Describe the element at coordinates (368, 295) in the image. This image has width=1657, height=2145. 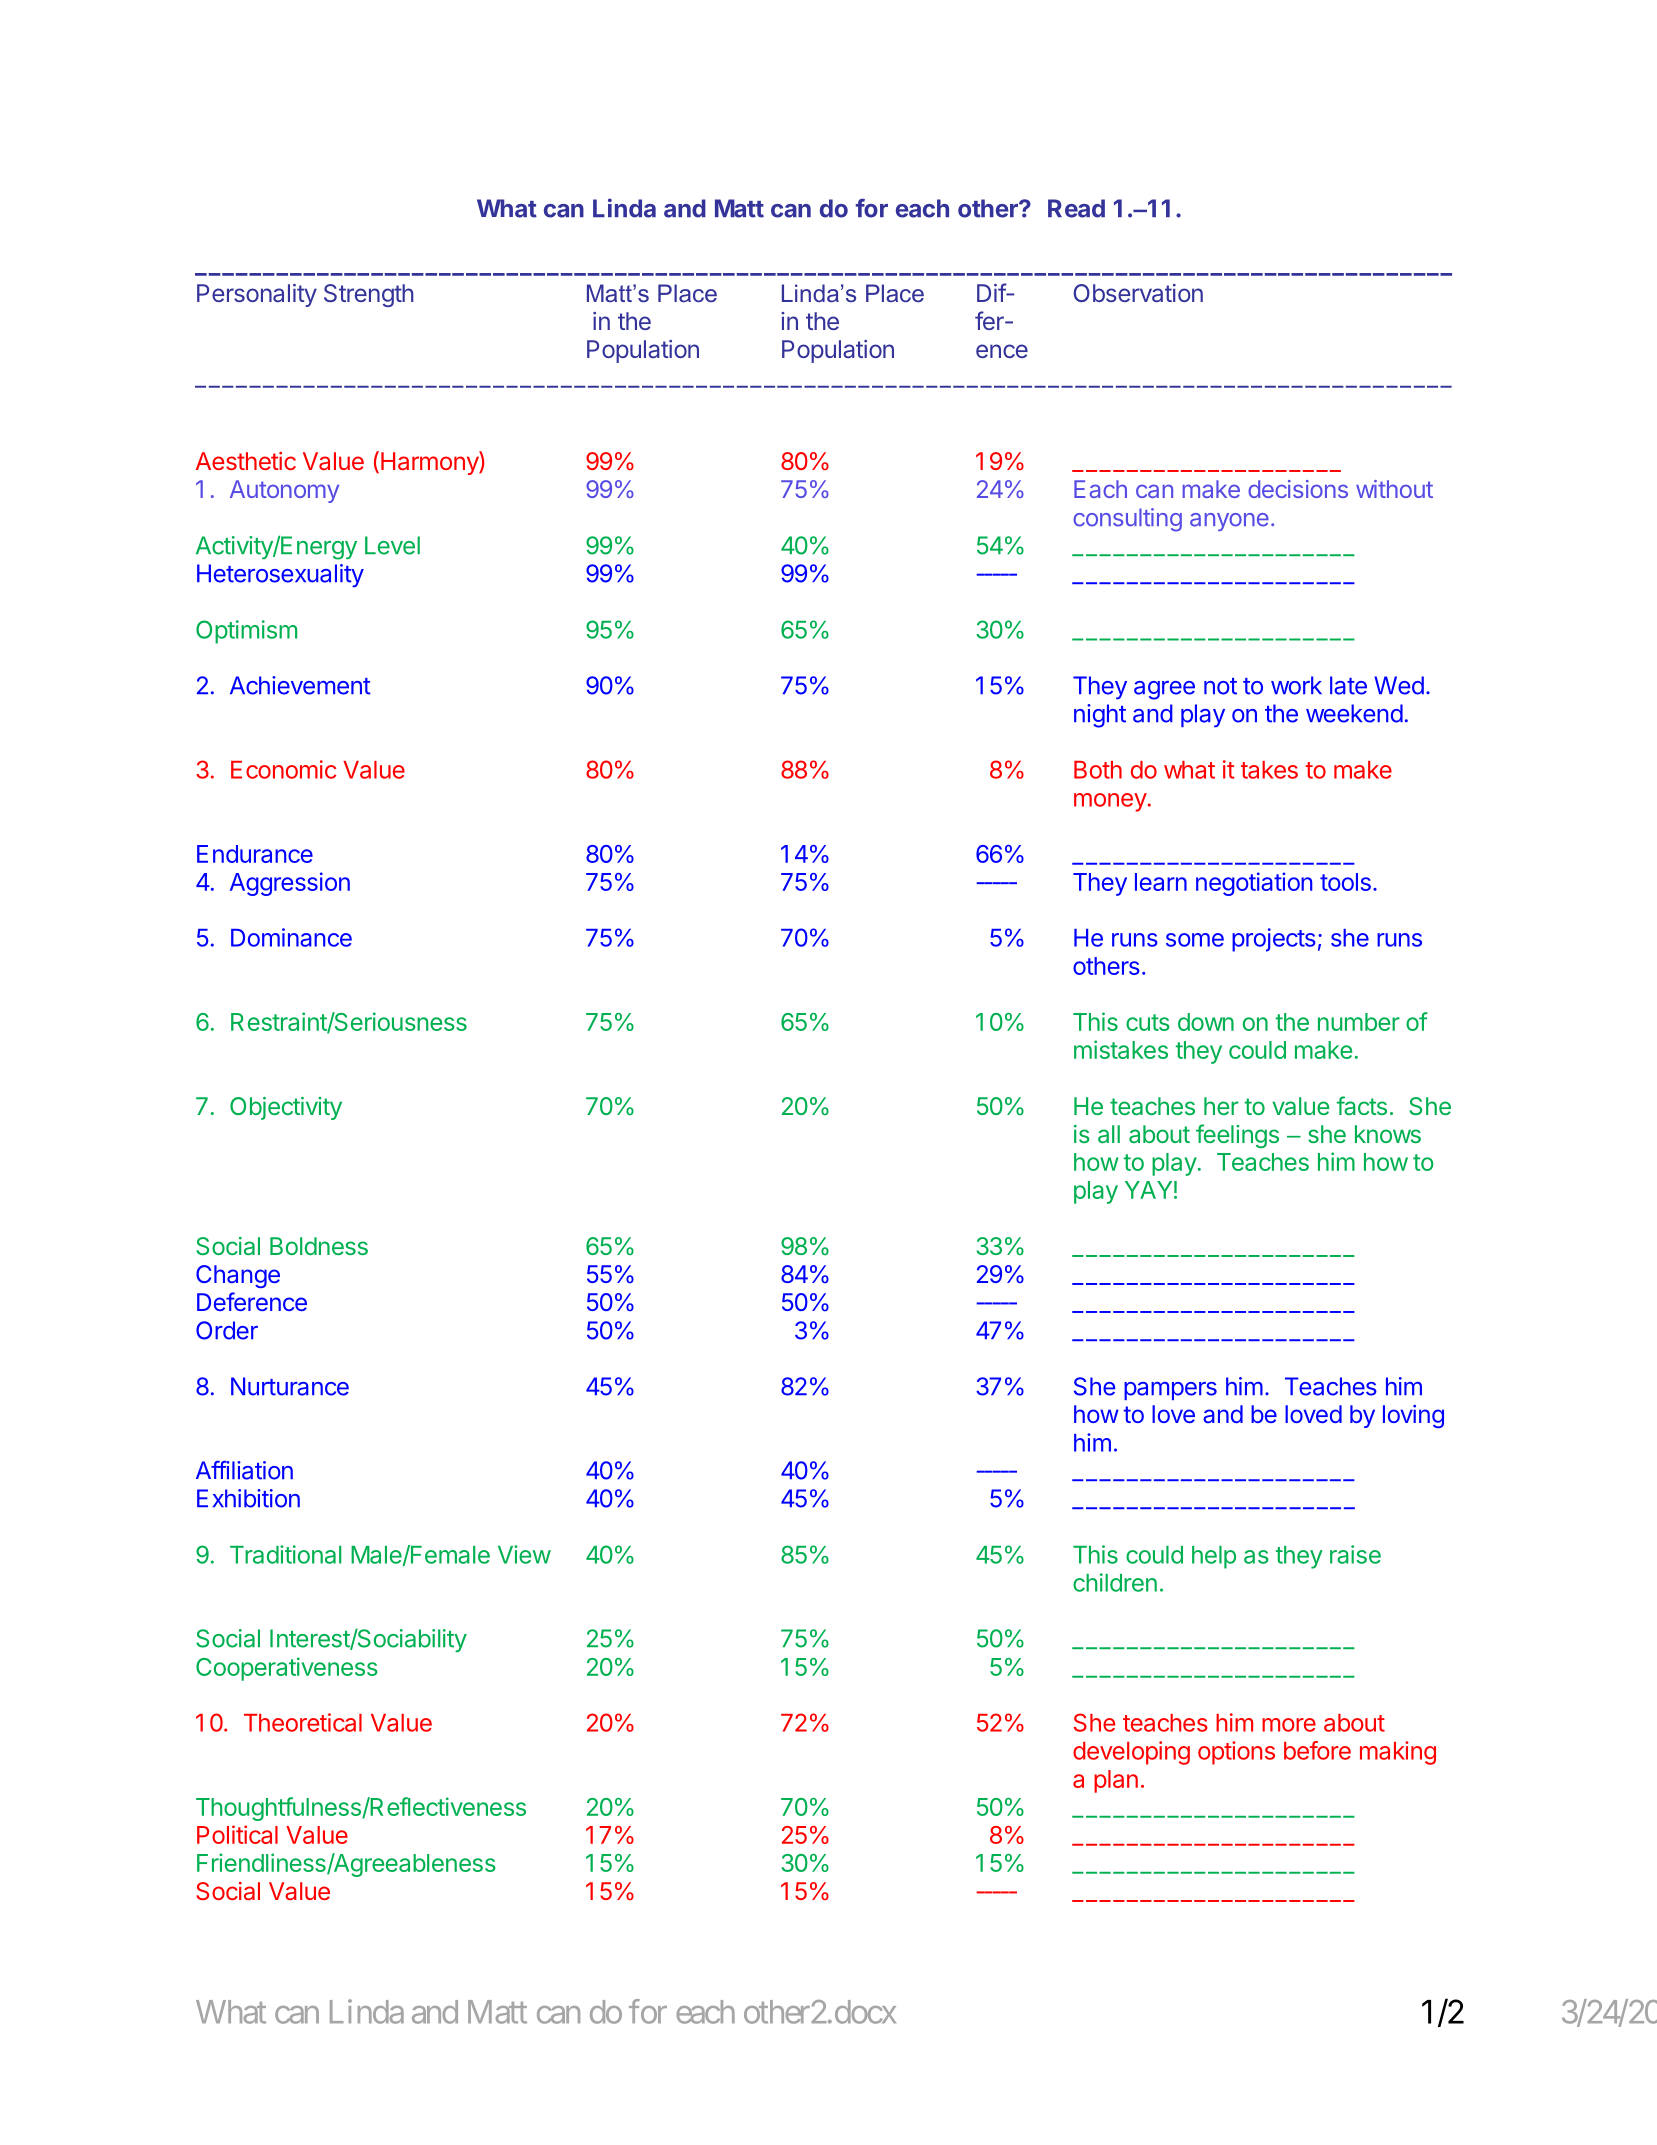
I see `Strength` at that location.
